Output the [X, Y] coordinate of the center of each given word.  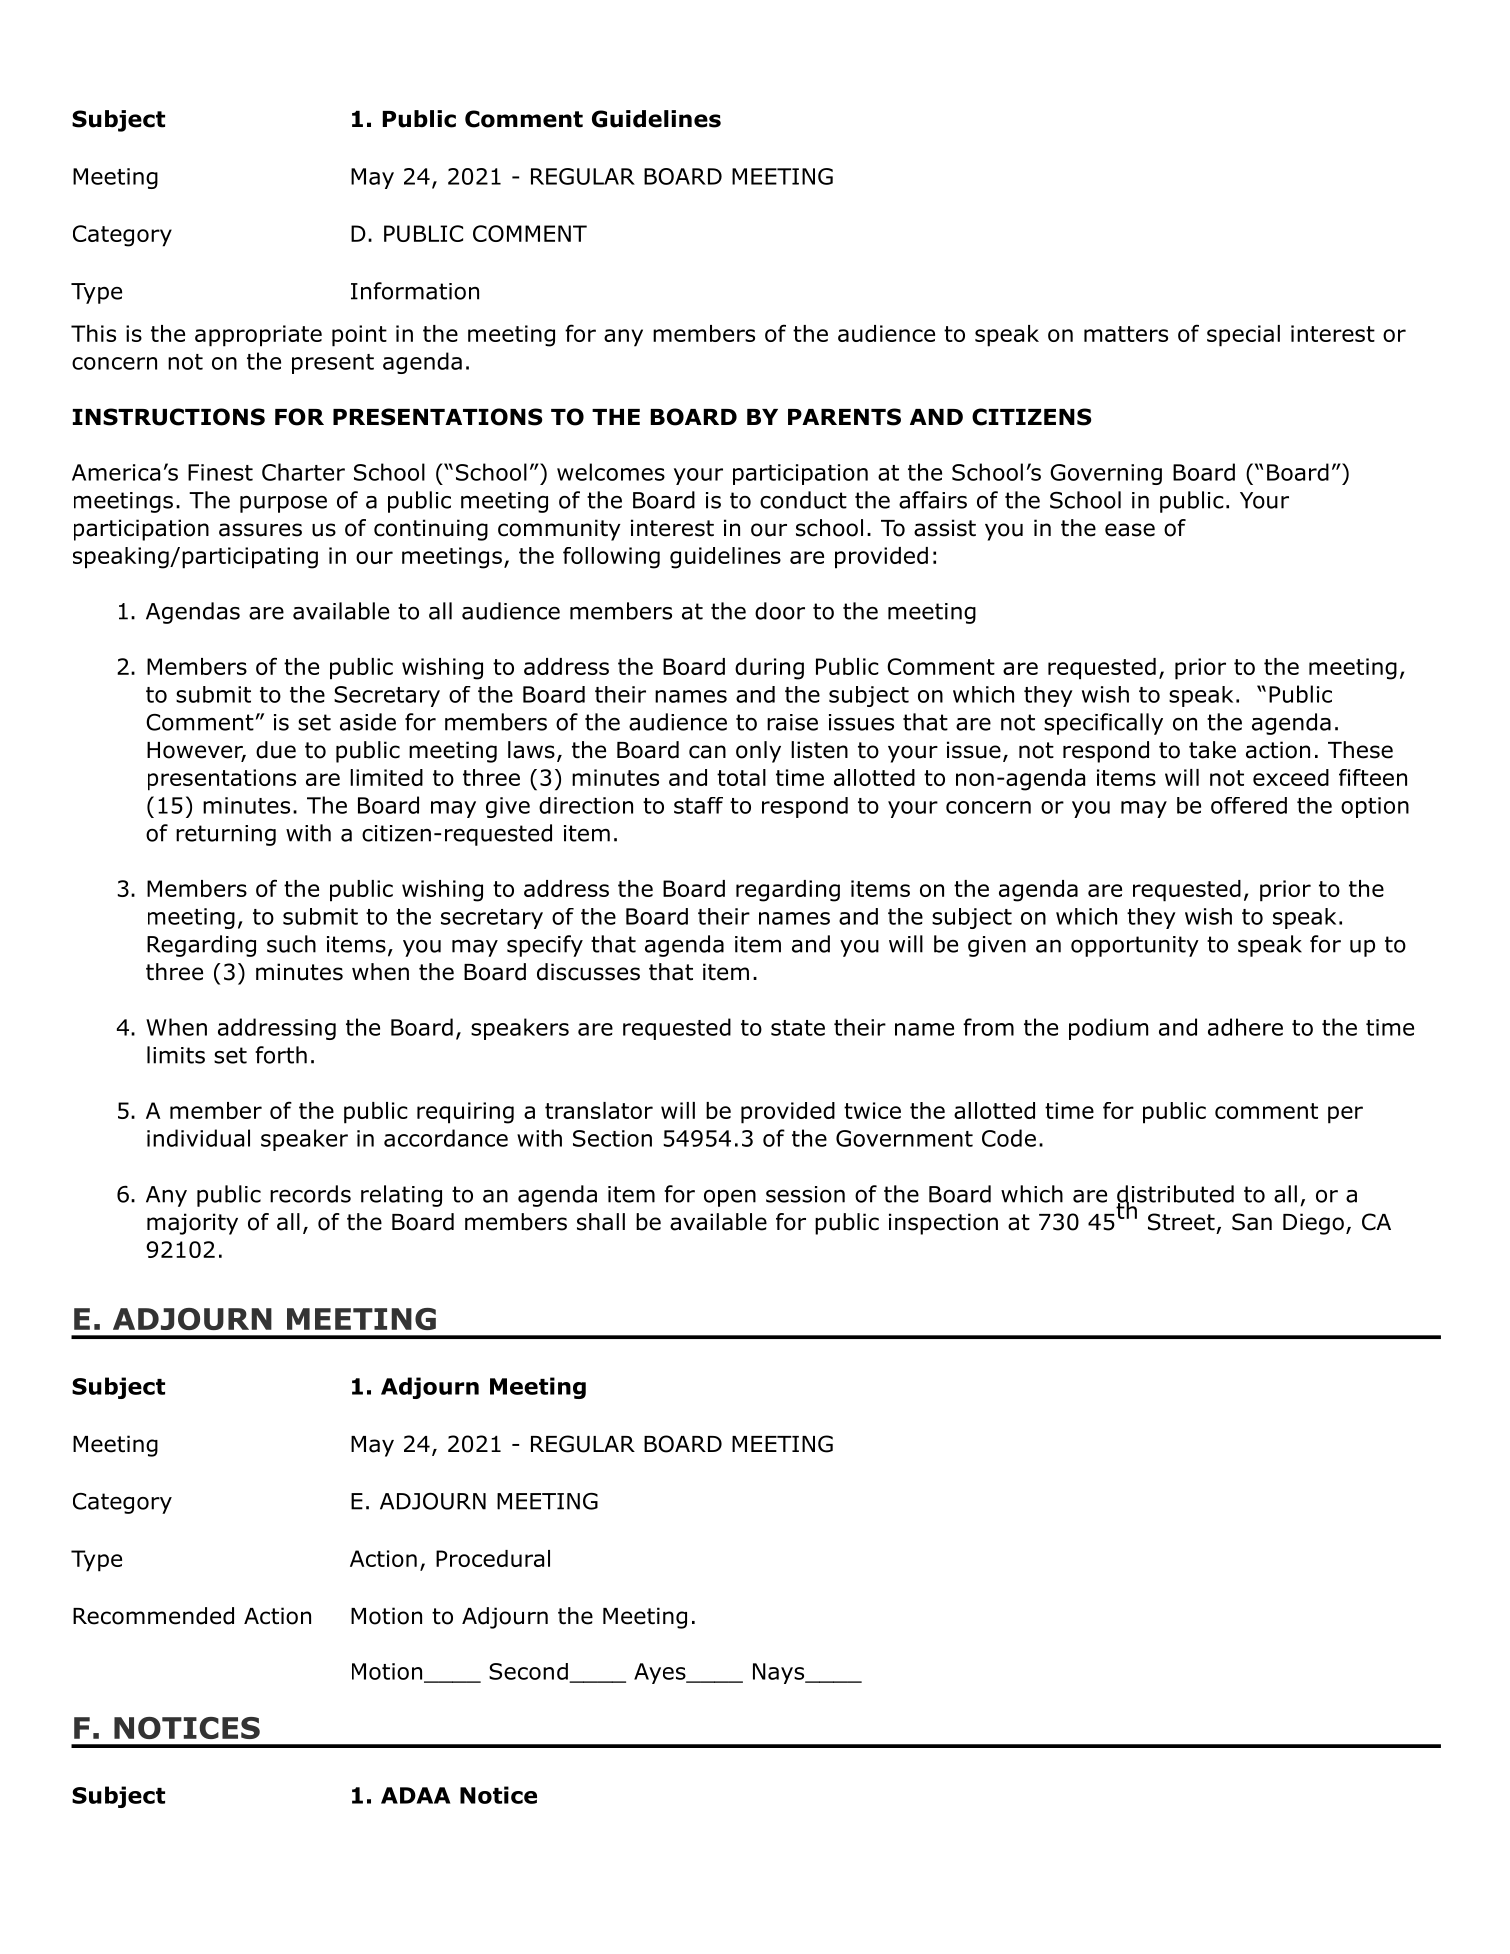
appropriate [258, 336]
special [1243, 336]
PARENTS [844, 417]
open [730, 1198]
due [276, 750]
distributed [1175, 1195]
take [1212, 750]
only [758, 752]
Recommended [153, 1616]
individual [198, 1138]
